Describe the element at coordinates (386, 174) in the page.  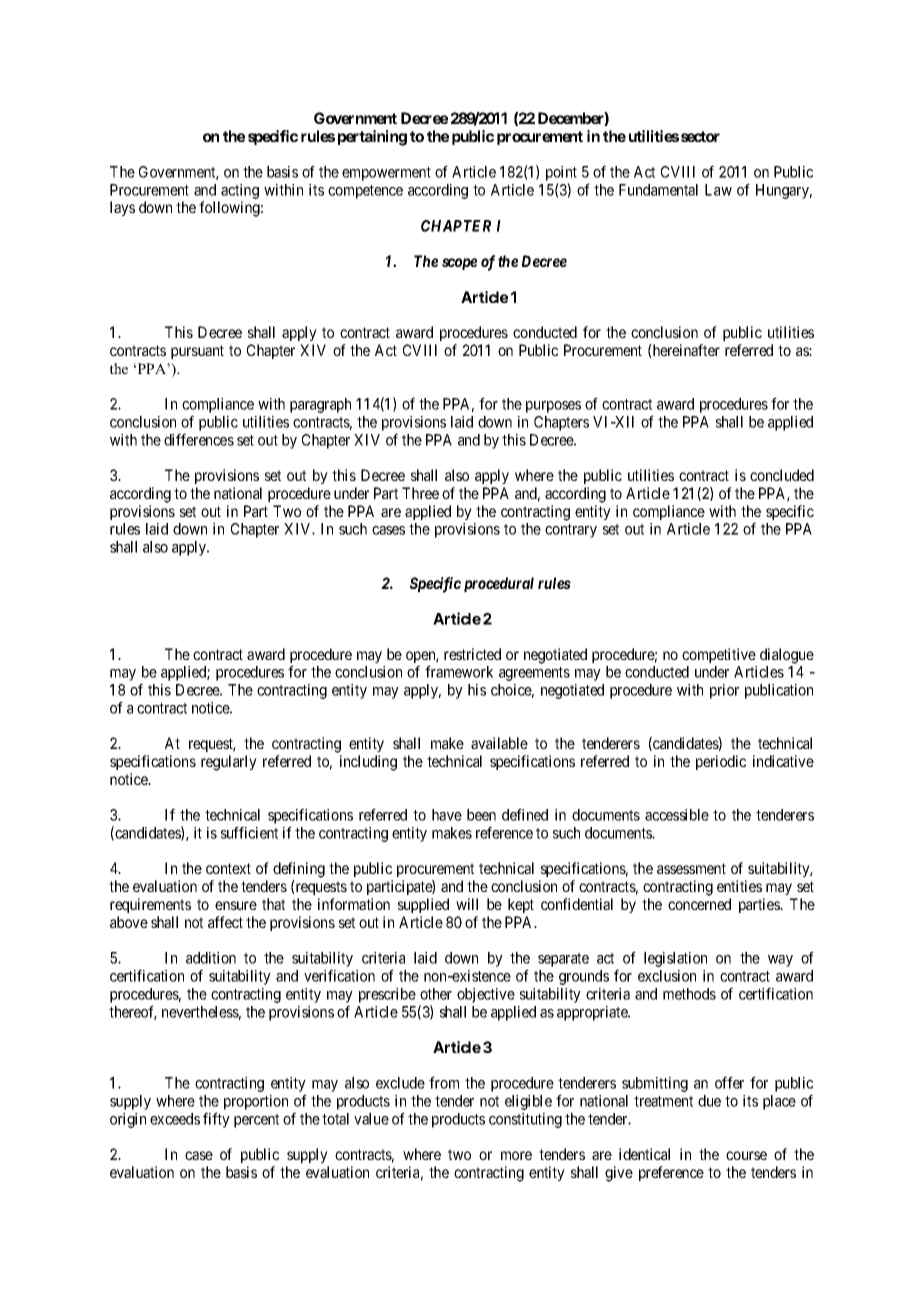
I see `empowerment` at that location.
